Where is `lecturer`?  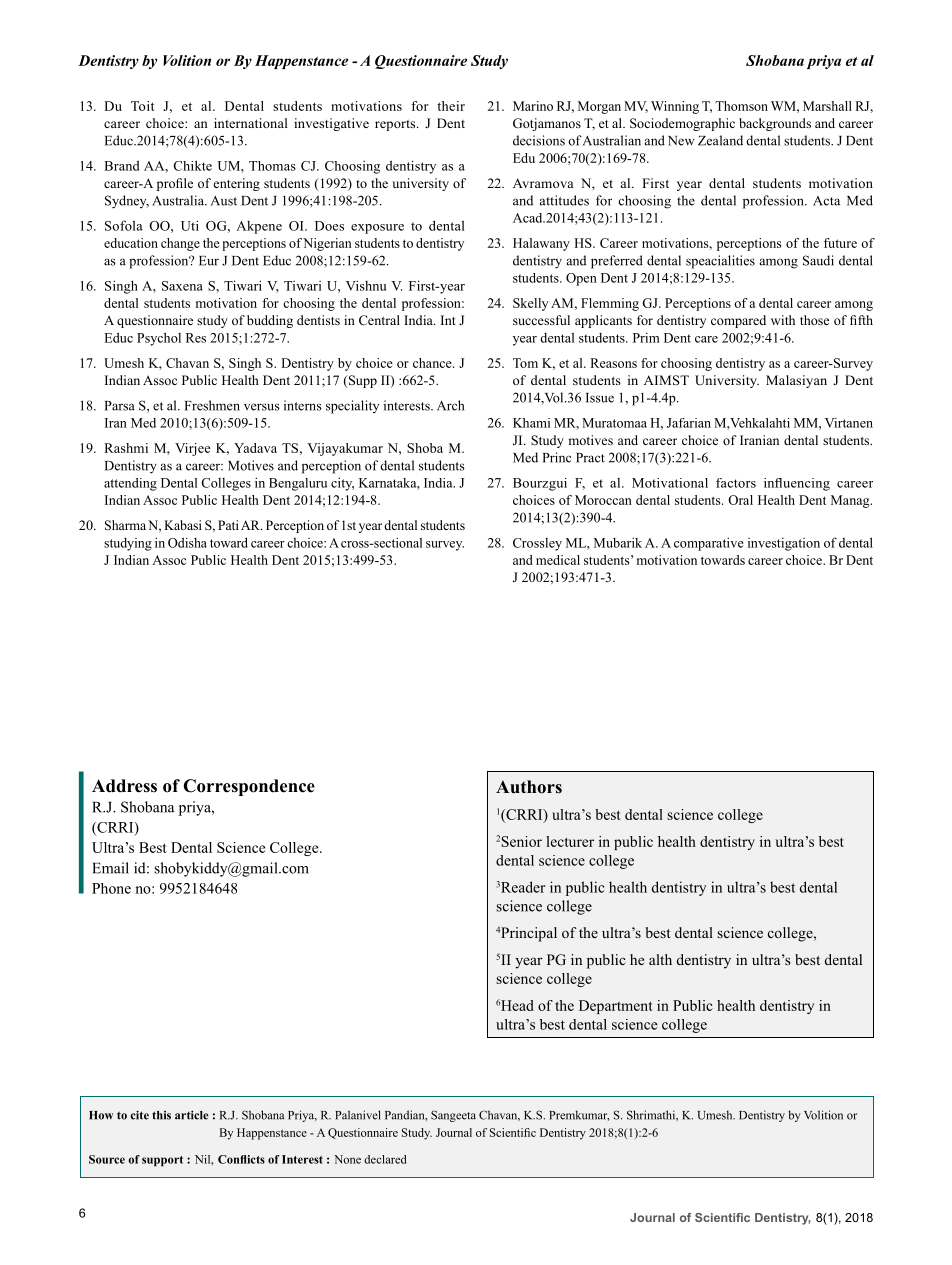 lecturer is located at coordinates (570, 841).
